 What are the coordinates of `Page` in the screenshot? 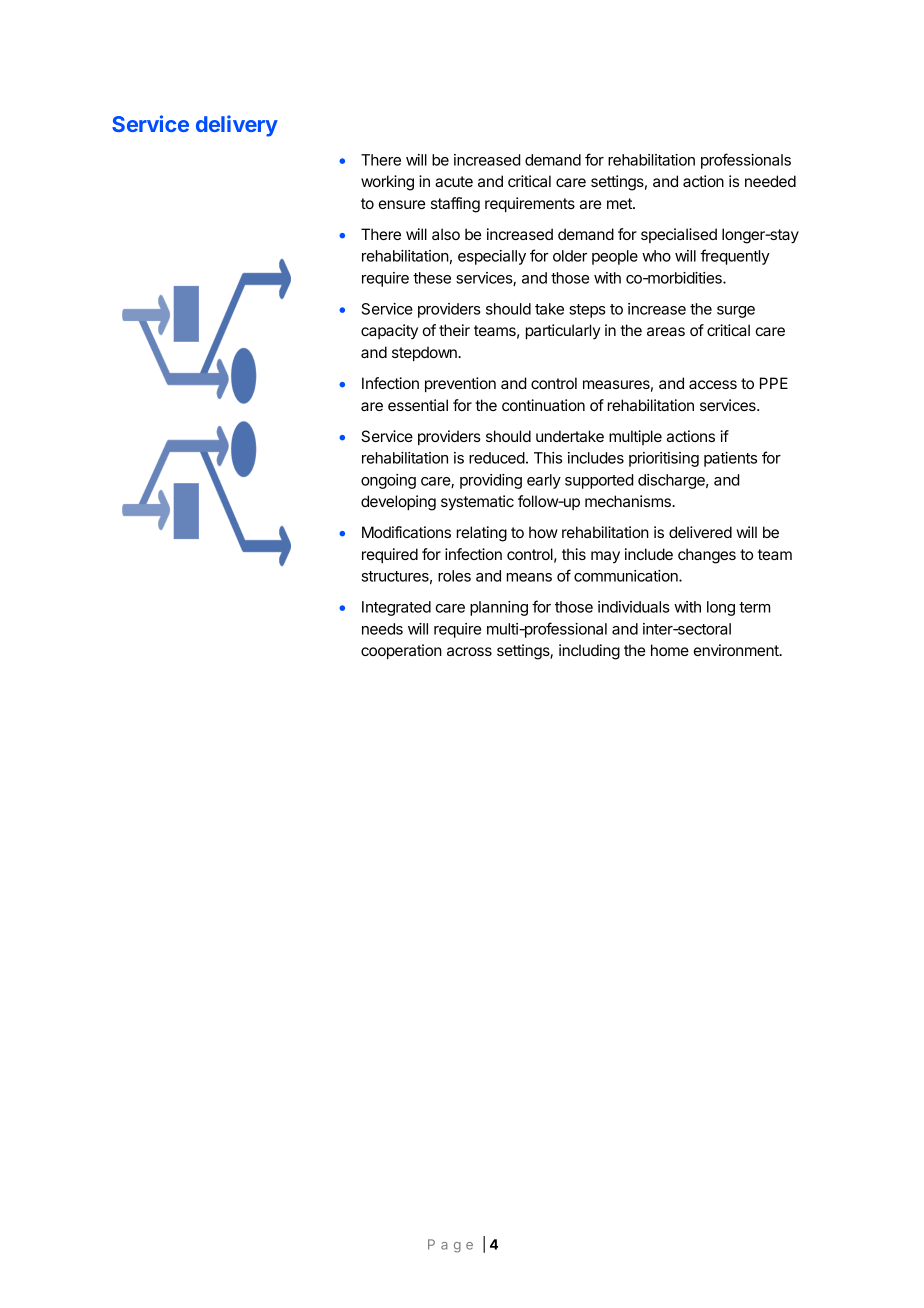 It's located at (450, 1246).
